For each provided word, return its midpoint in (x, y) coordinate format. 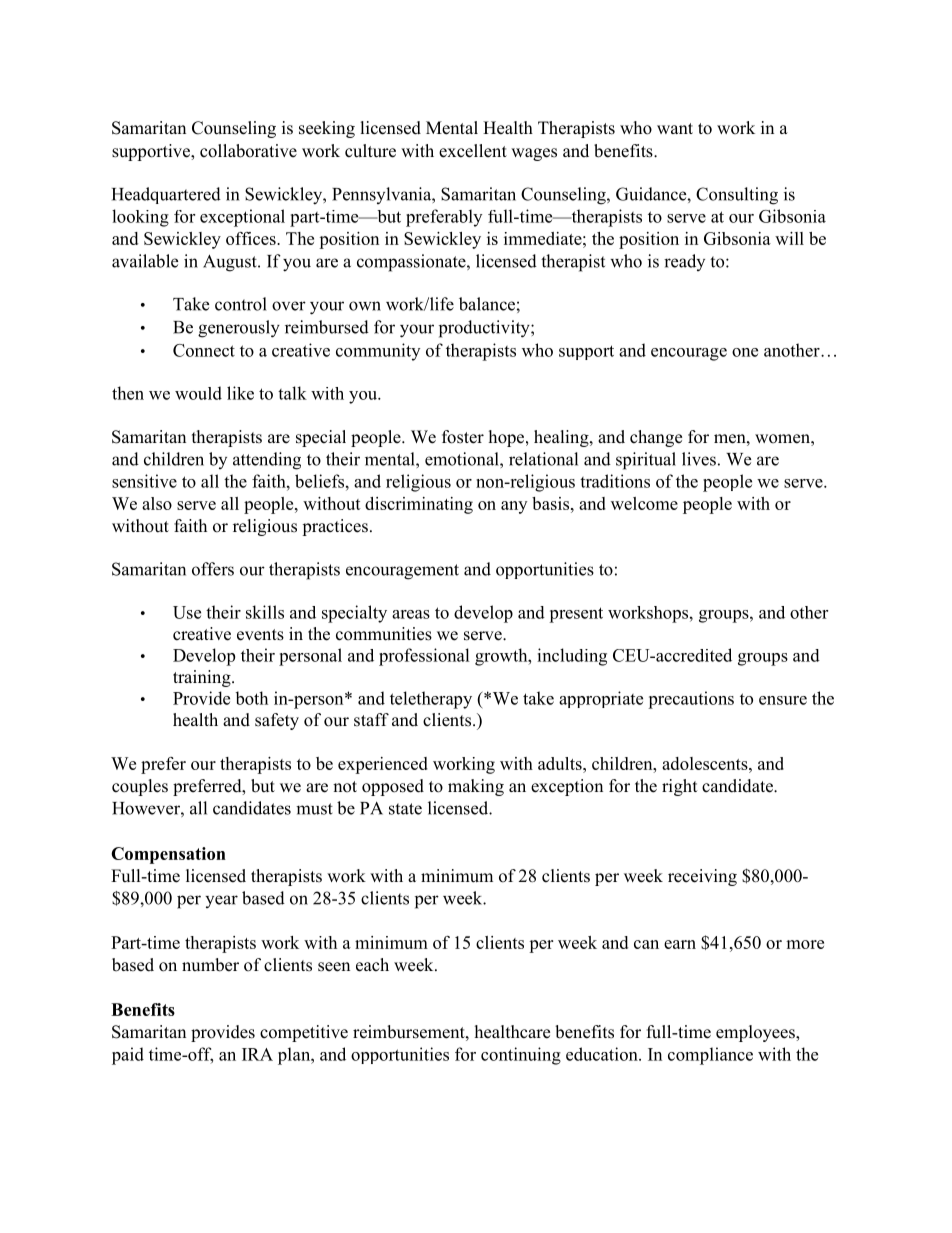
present (576, 615)
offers (213, 569)
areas (411, 614)
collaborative (248, 151)
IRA (257, 1054)
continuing (521, 1056)
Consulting (737, 196)
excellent (473, 151)
